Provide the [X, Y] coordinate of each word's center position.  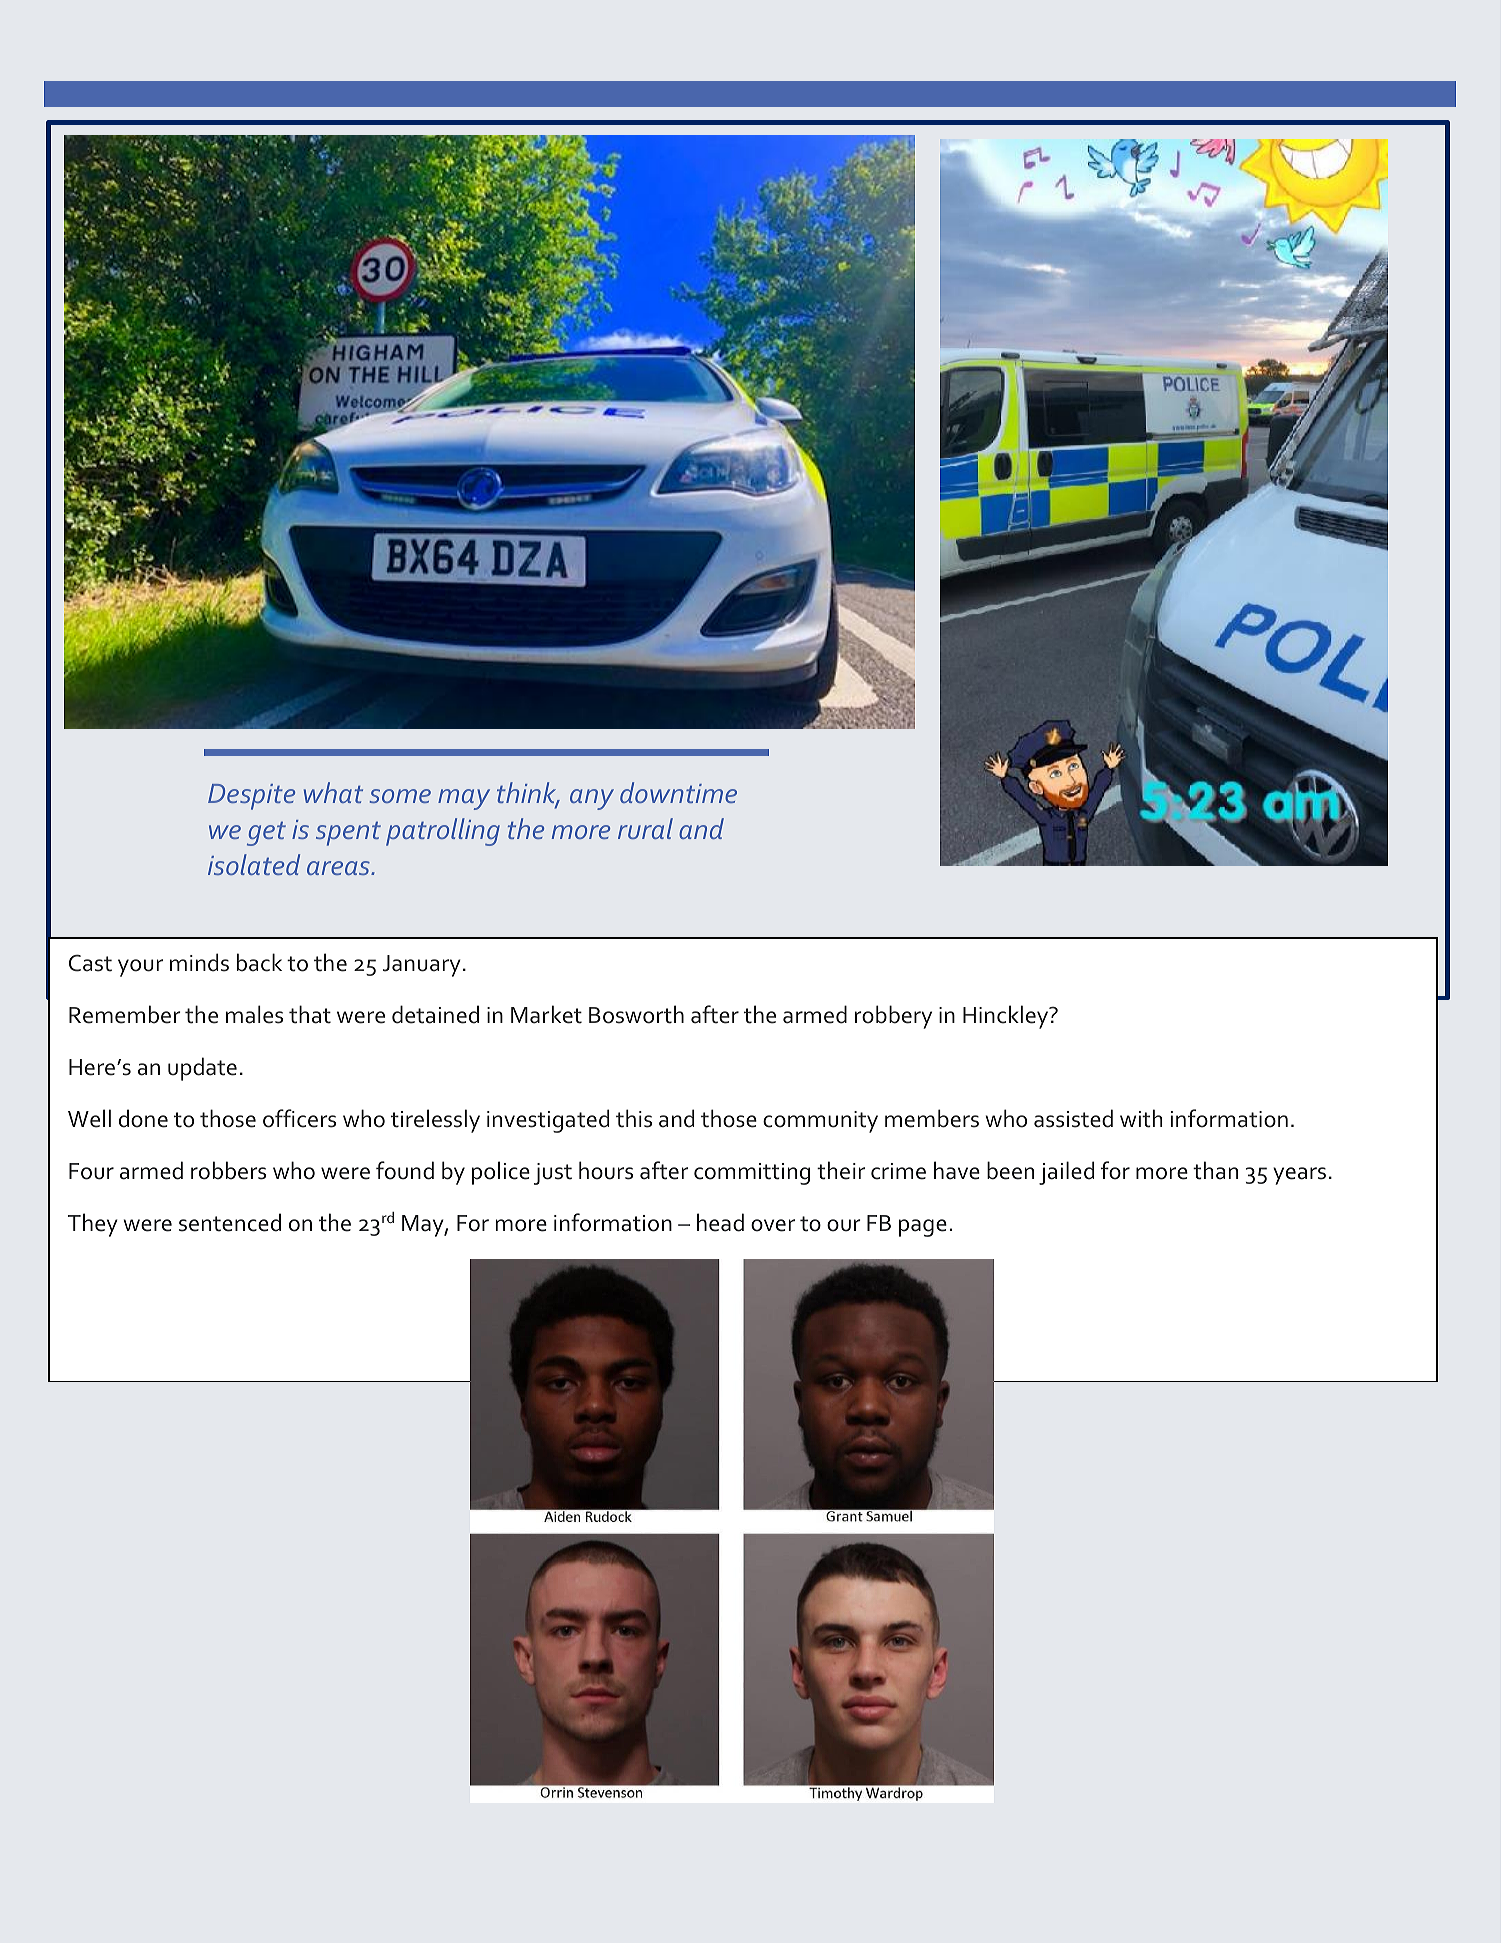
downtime [678, 792]
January [422, 966]
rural [645, 828]
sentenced [230, 1222]
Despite [251, 797]
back [259, 962]
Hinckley [1007, 1017]
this [634, 1118]
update [202, 1069]
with [1141, 1118]
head [720, 1222]
